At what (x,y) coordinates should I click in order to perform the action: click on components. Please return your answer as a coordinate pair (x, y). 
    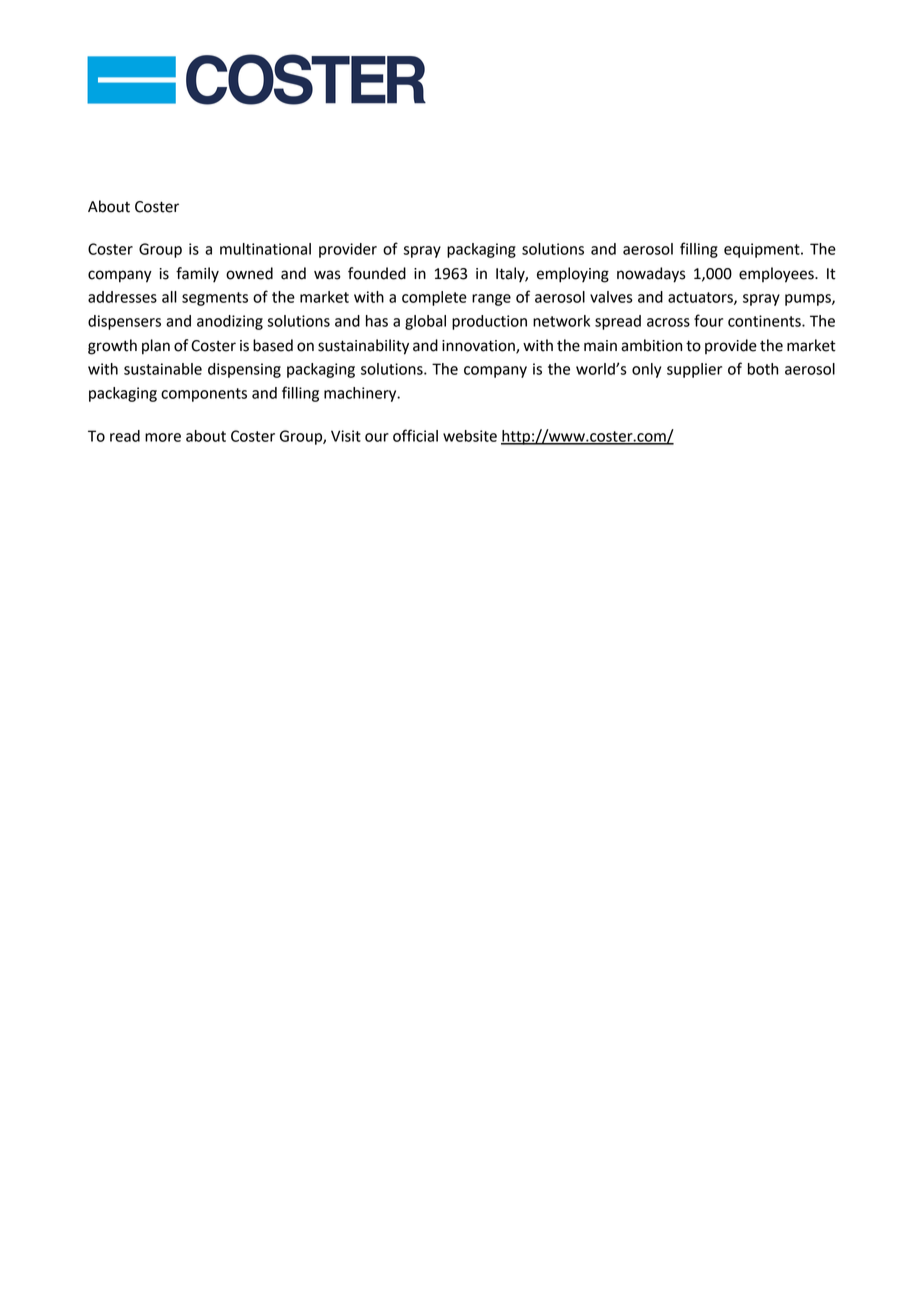
    Looking at the image, I should click on (204, 395).
